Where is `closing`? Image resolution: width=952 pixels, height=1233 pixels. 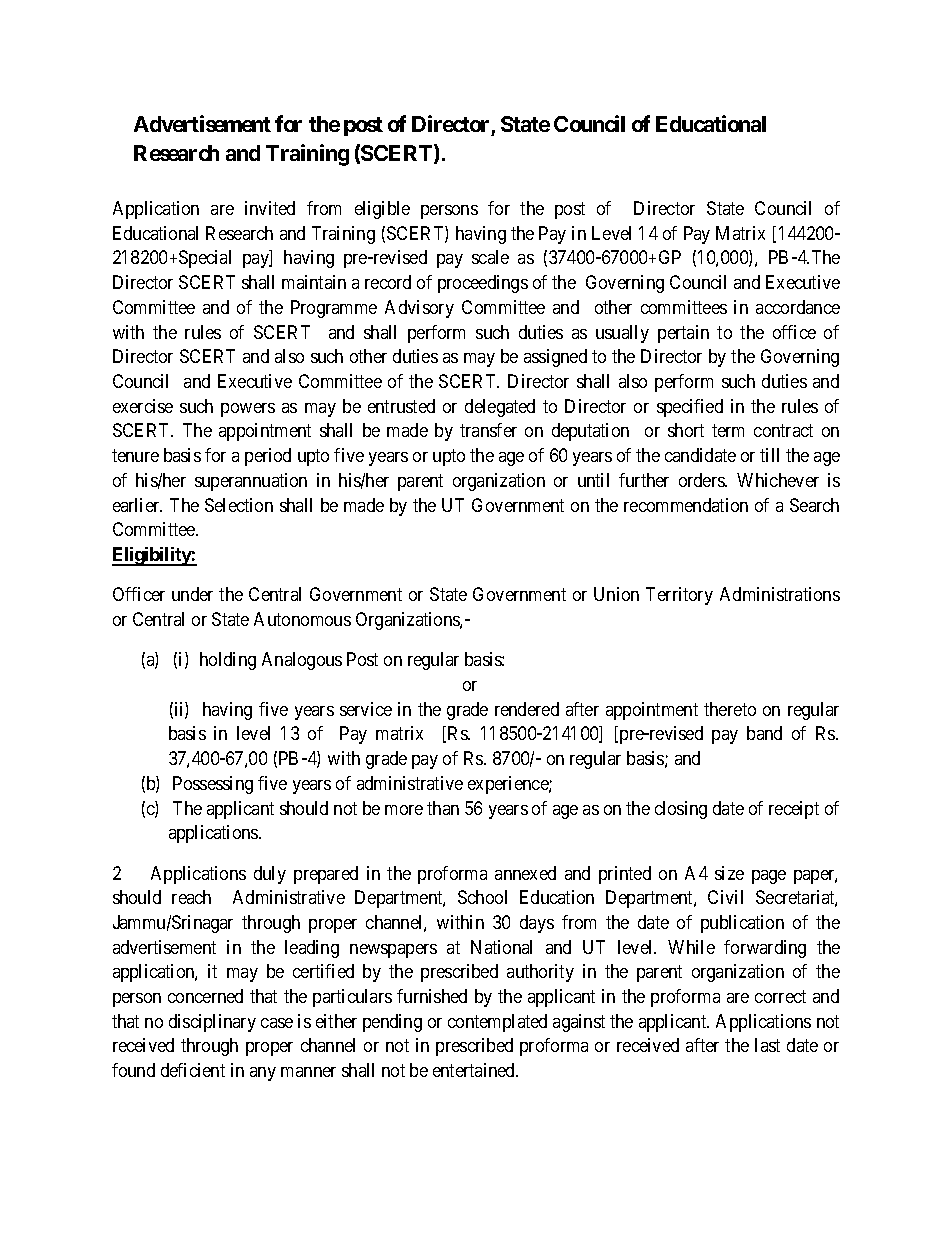 closing is located at coordinates (681, 810).
